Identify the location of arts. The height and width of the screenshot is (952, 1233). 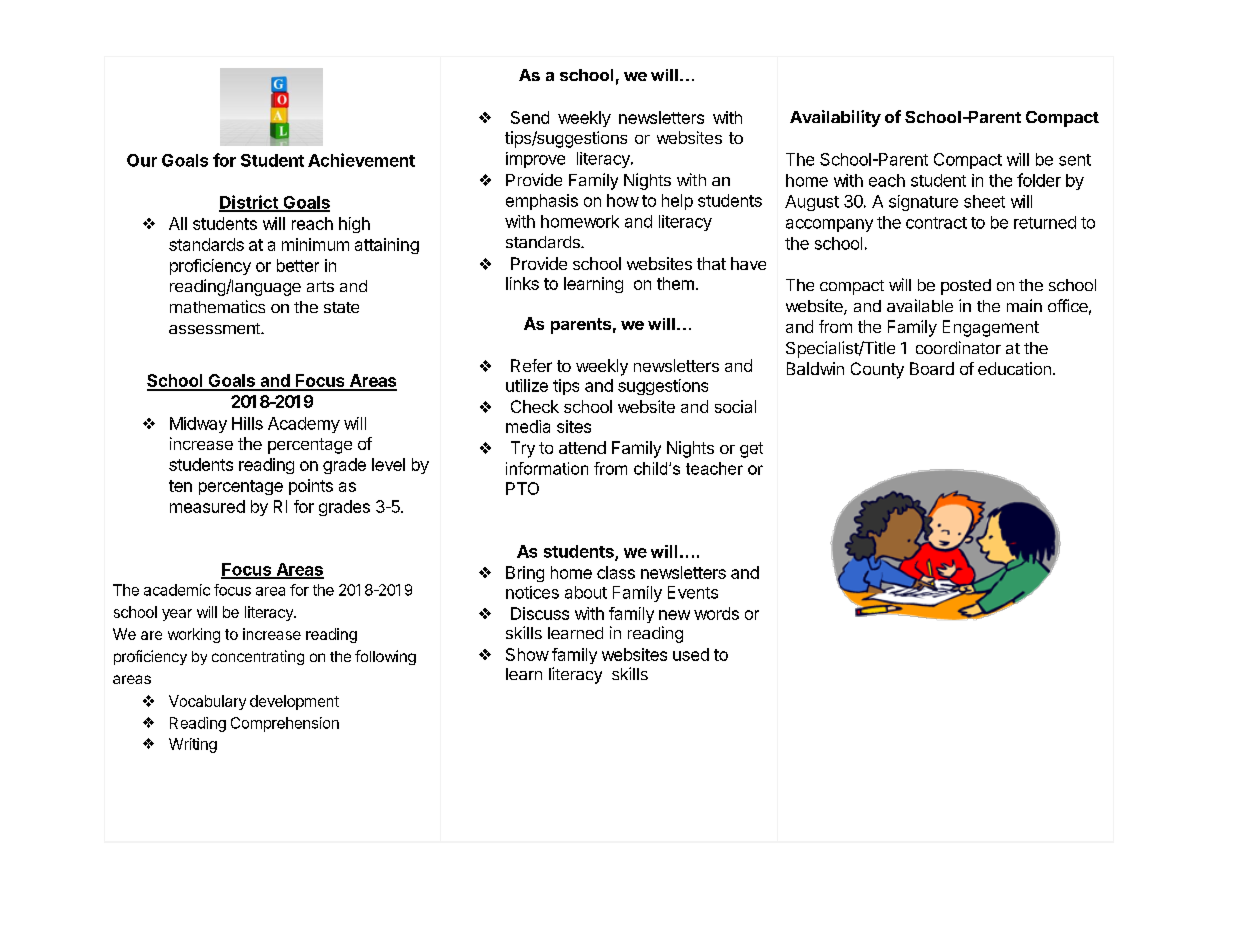
(320, 286).
